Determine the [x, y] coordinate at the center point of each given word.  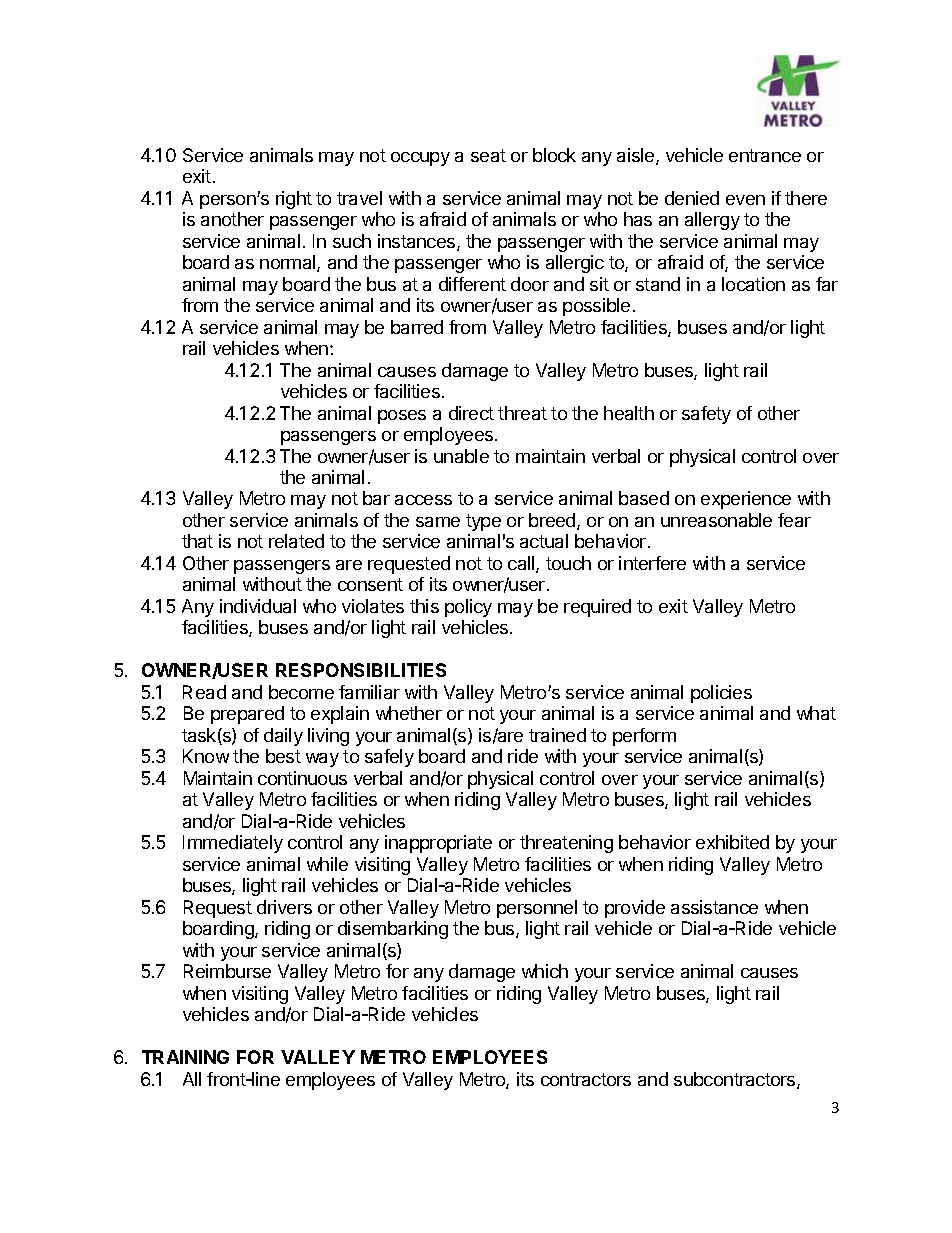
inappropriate [438, 844]
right [294, 200]
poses [402, 417]
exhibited [732, 842]
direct [471, 413]
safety [706, 415]
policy [468, 608]
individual [258, 606]
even [745, 200]
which [545, 971]
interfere [652, 563]
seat [488, 155]
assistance [714, 907]
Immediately [233, 844]
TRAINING [185, 1057]
